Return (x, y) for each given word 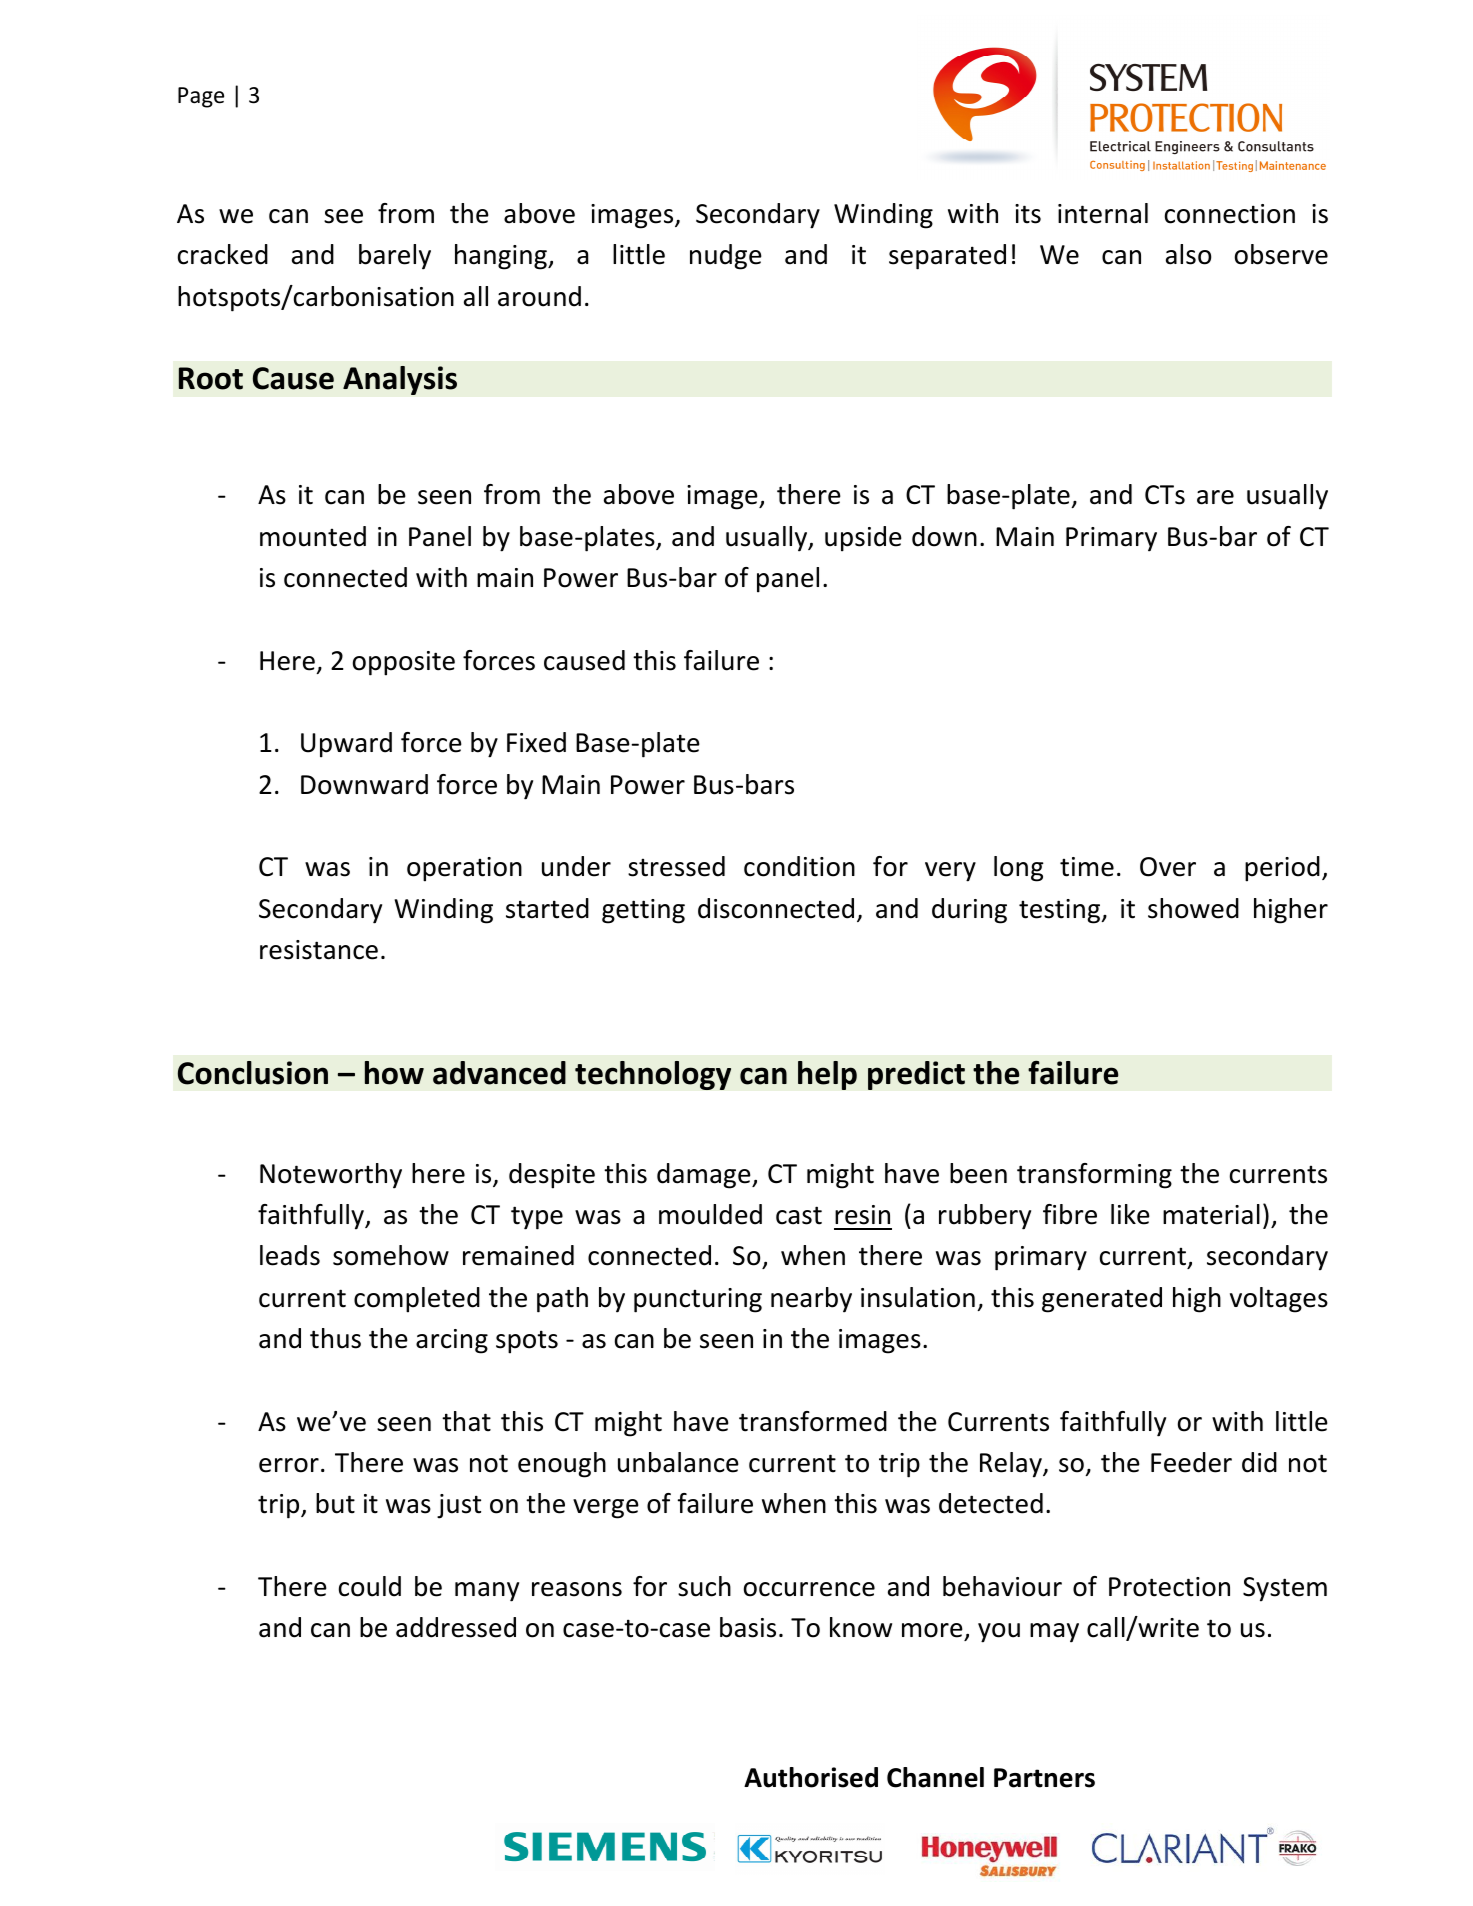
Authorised (811, 1777)
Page (201, 97)
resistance (319, 950)
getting (643, 911)
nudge (726, 257)
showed (1193, 908)
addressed (456, 1627)
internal (1103, 213)
